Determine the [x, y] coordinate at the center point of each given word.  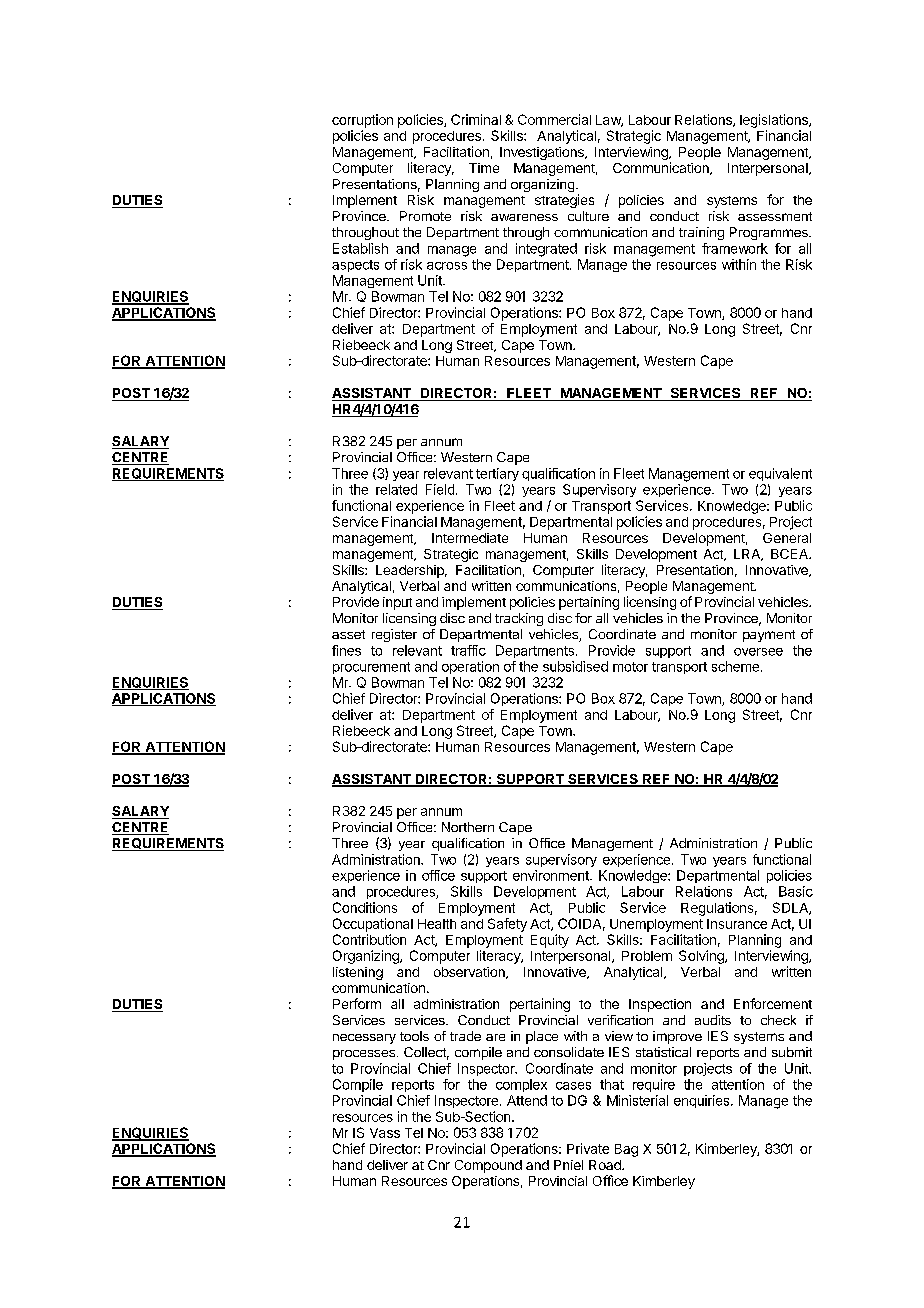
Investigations [543, 153]
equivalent [780, 474]
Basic [796, 891]
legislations [775, 121]
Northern [468, 827]
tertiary [497, 474]
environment [552, 875]
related [396, 489]
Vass [385, 1133]
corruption [362, 121]
